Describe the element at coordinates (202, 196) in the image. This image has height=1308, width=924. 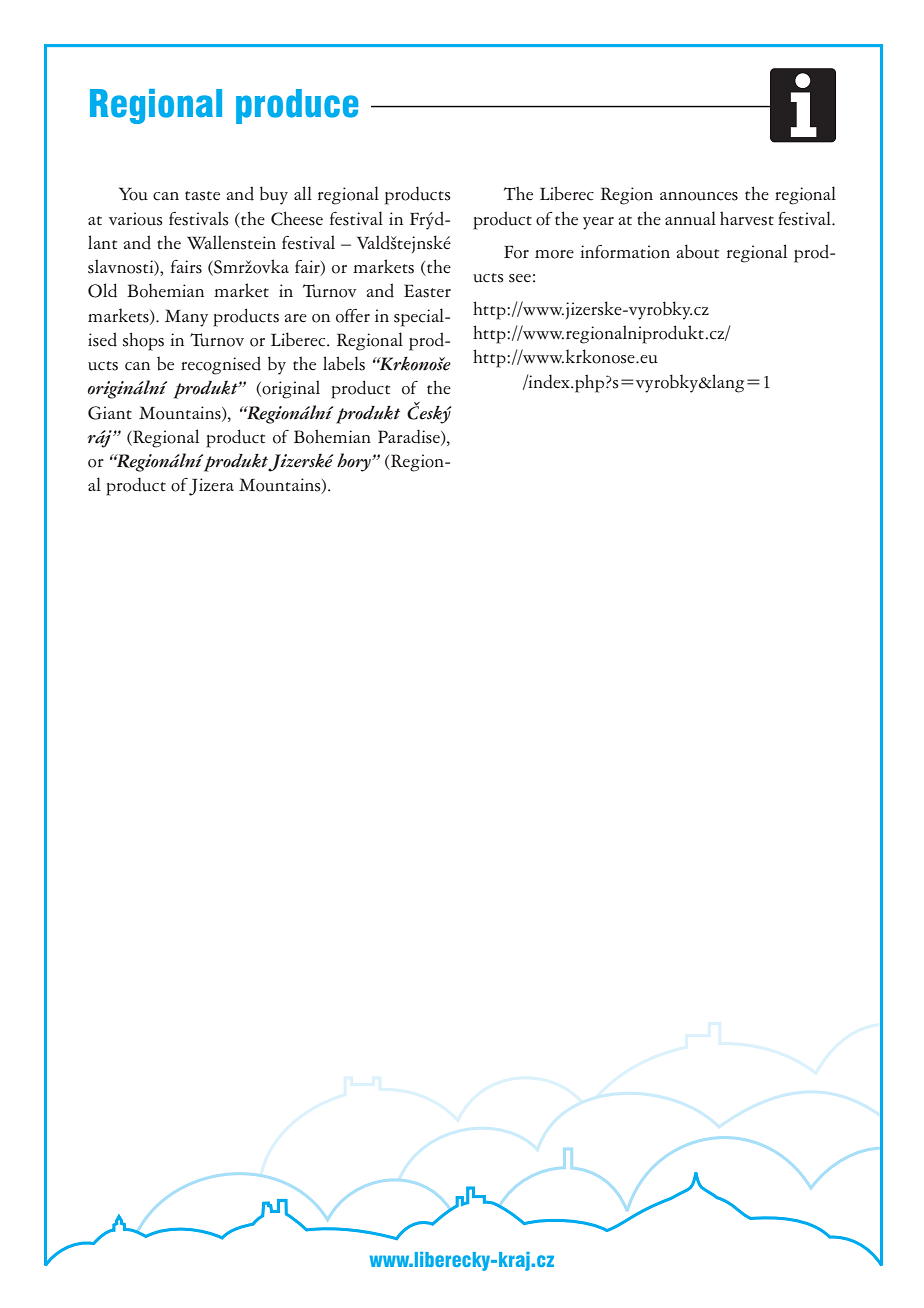
I see `taste` at that location.
